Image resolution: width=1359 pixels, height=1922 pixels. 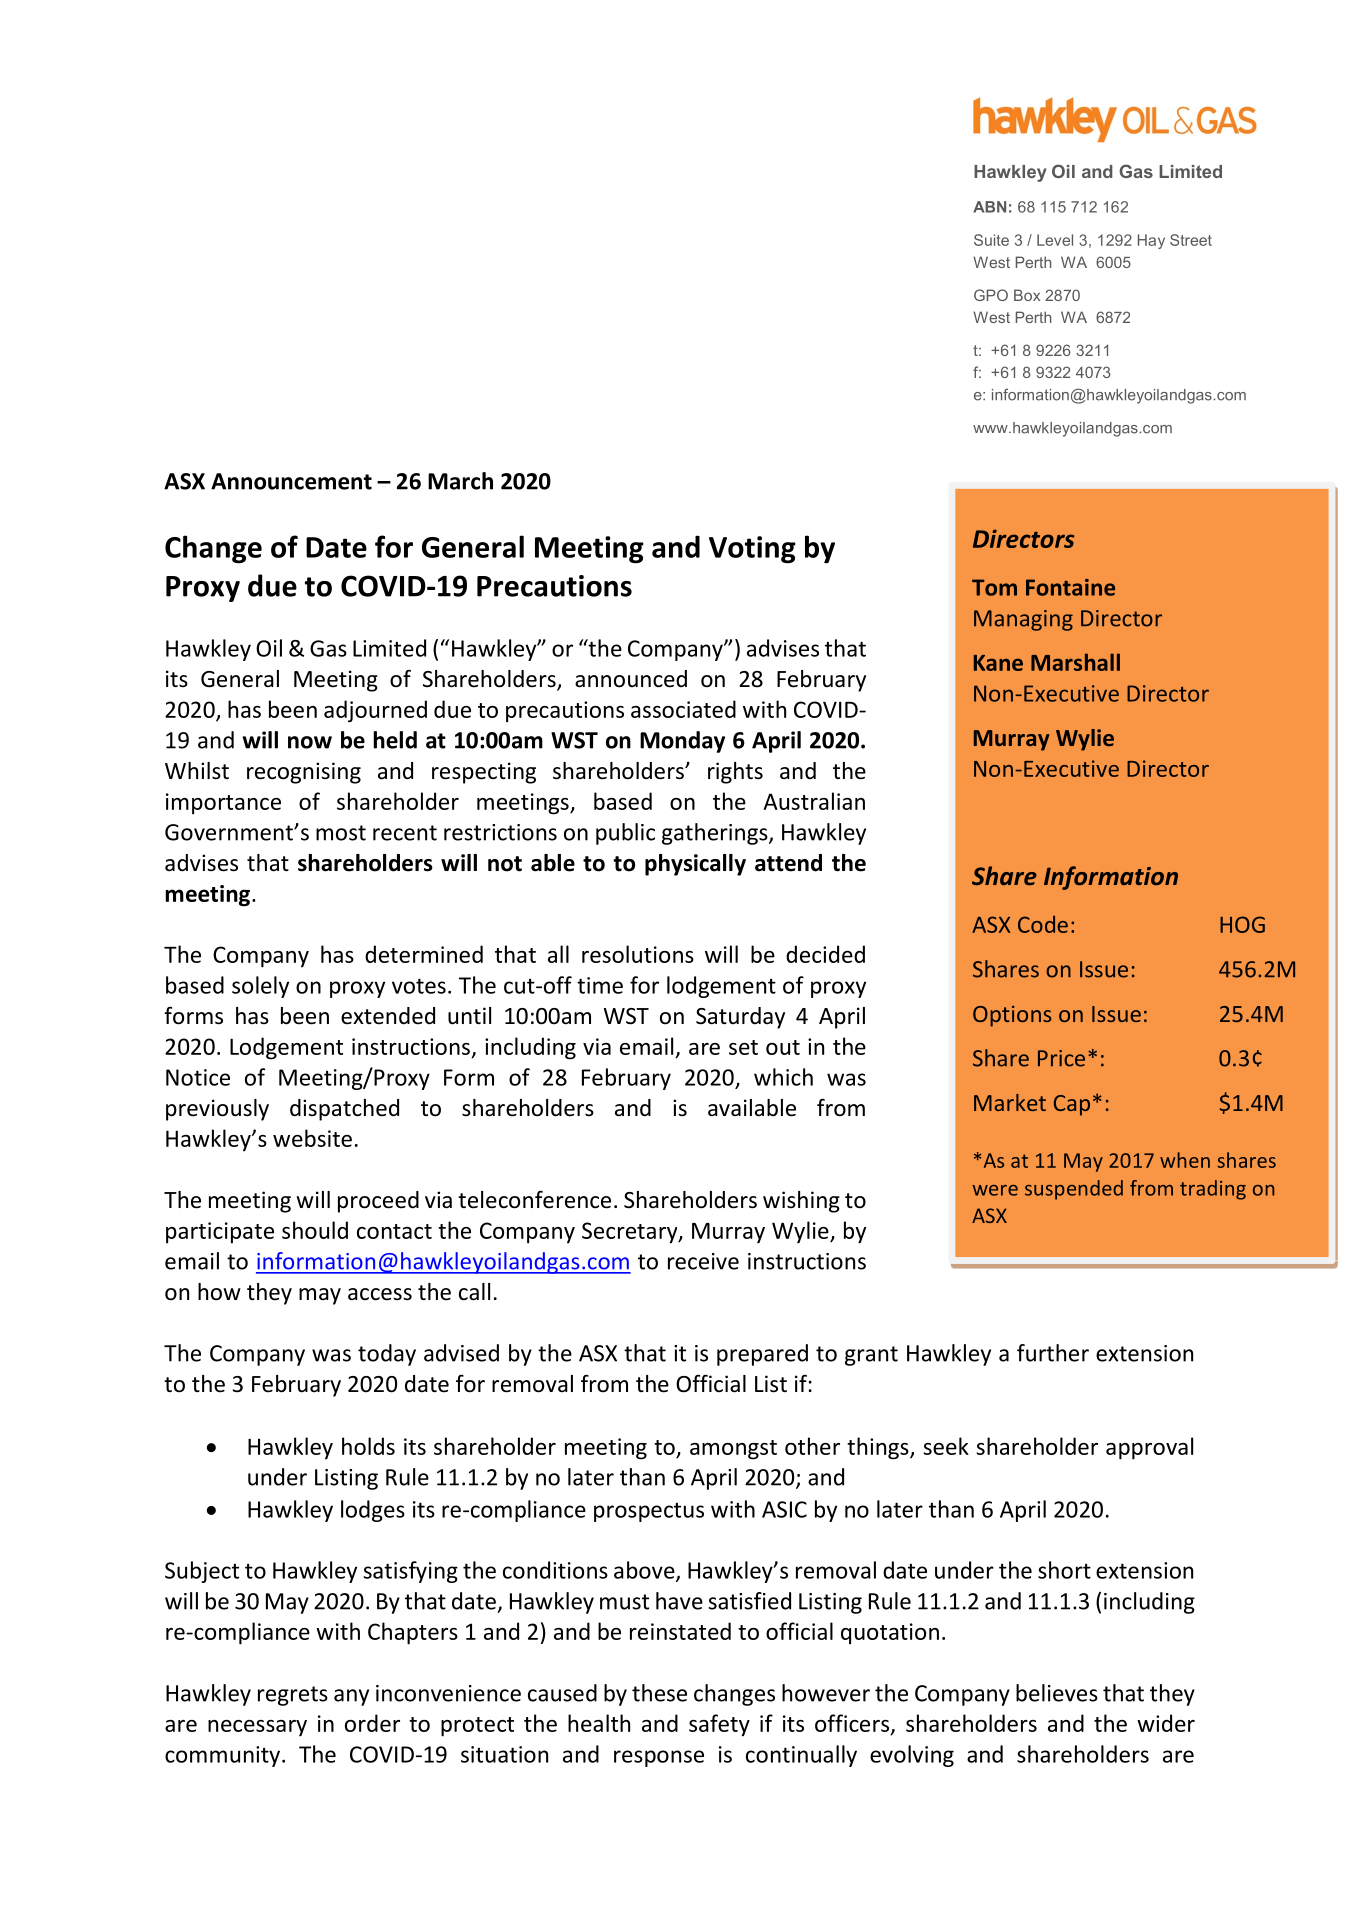 What do you see at coordinates (1070, 587) in the screenshot?
I see `Fontaine` at bounding box center [1070, 587].
